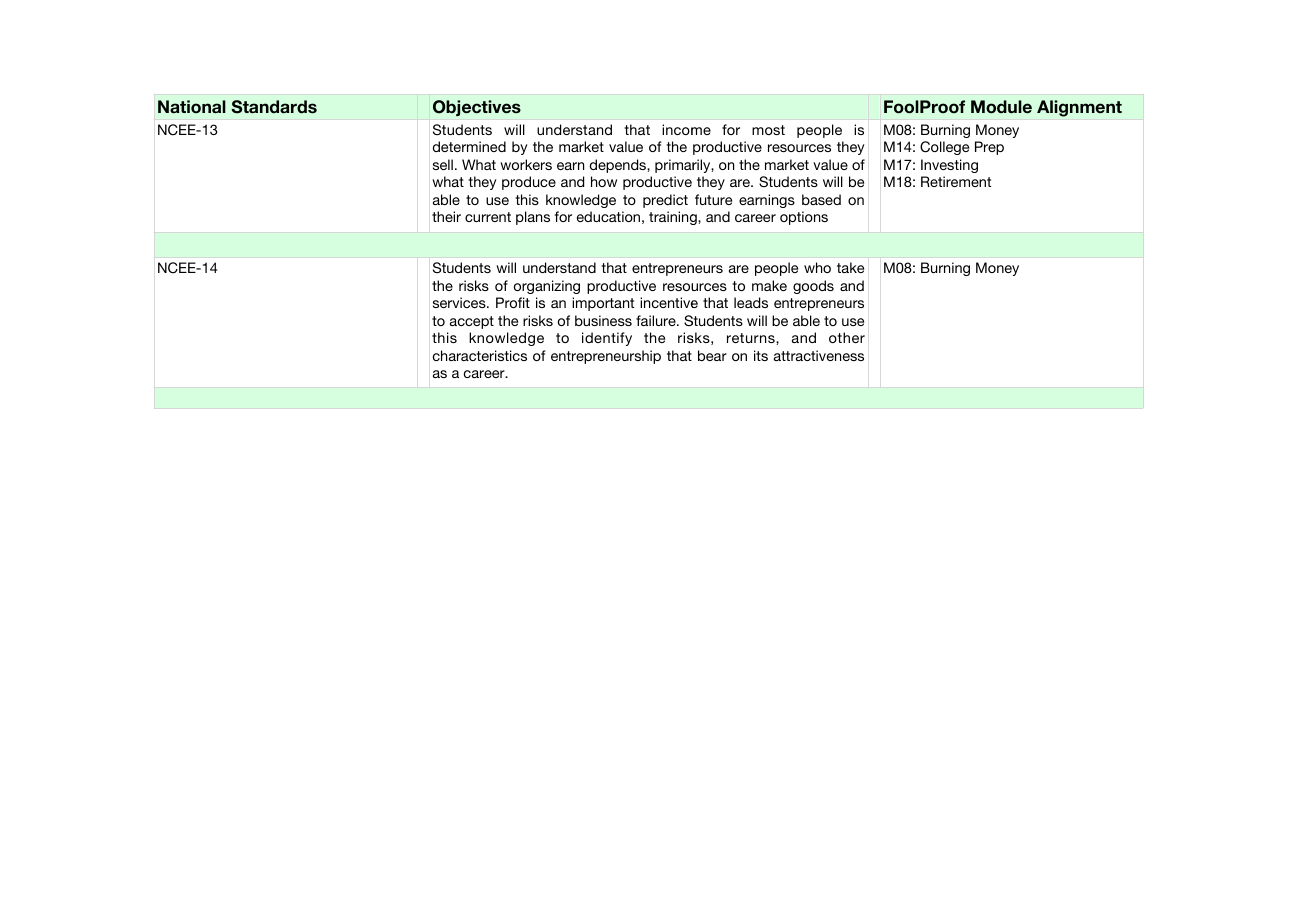  What do you see at coordinates (1001, 107) in the screenshot?
I see `Module` at bounding box center [1001, 107].
